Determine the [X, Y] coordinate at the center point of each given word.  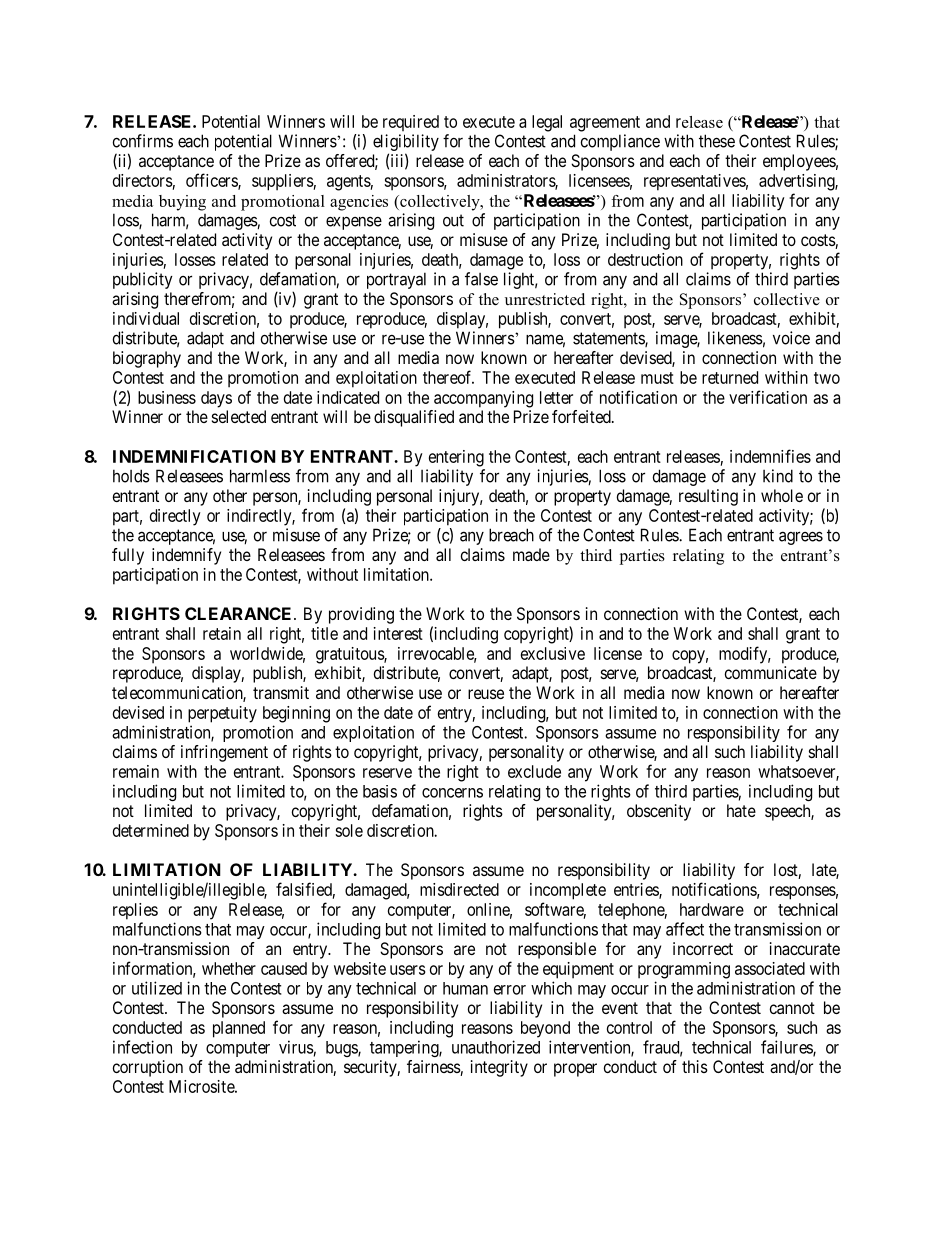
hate [741, 810]
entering [456, 458]
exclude [534, 771]
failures [787, 1048]
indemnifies [770, 456]
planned [239, 1029]
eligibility [406, 142]
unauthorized [496, 1047]
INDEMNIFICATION [194, 456]
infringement [224, 753]
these [717, 141]
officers [212, 181]
